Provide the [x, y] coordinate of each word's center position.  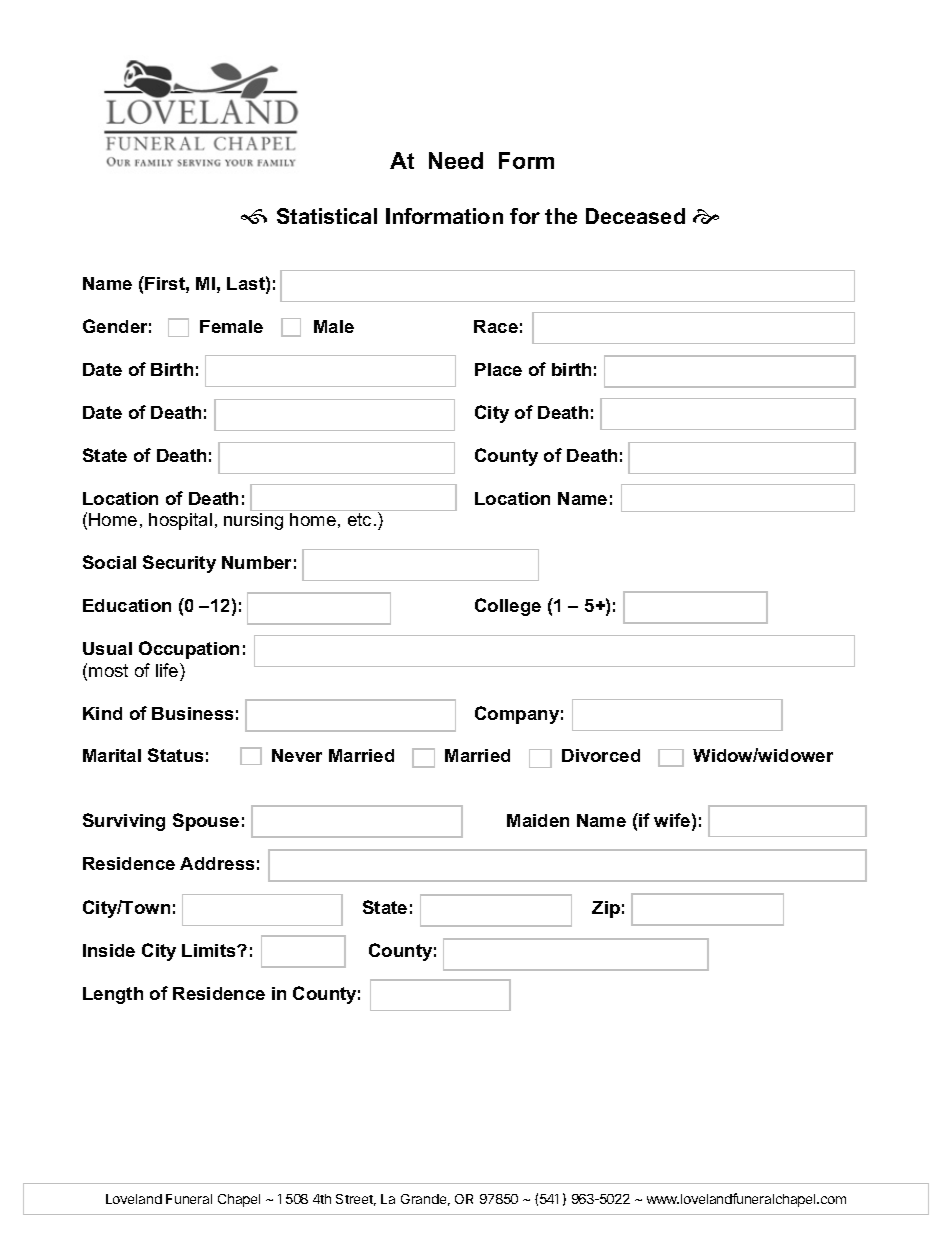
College [508, 607]
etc [359, 519]
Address [217, 863]
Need [456, 160]
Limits [210, 950]
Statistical [327, 216]
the [561, 216]
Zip [606, 909]
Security [179, 564]
